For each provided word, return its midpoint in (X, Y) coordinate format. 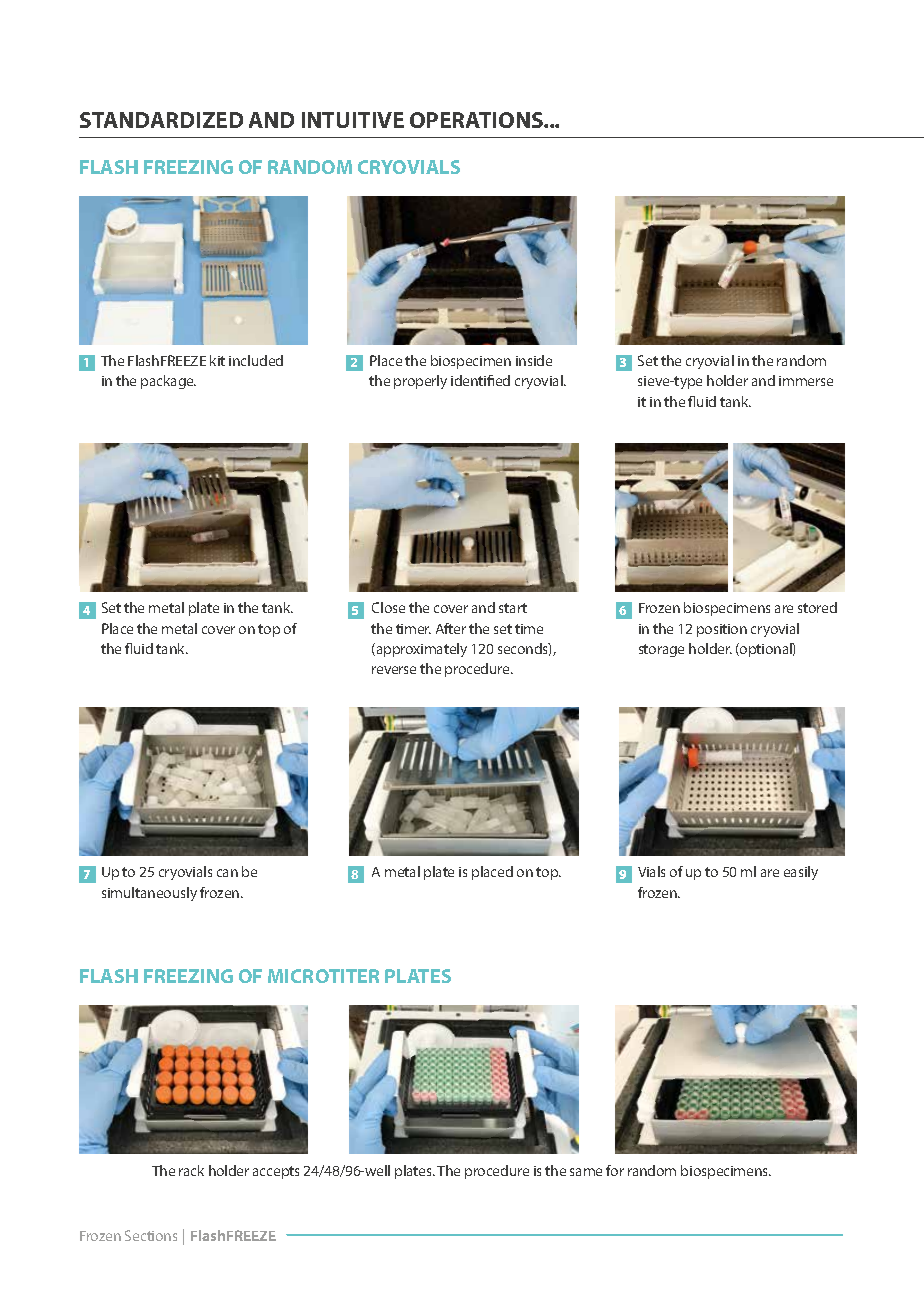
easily (801, 873)
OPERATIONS (477, 120)
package (168, 382)
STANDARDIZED (161, 120)
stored (817, 607)
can (227, 873)
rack (191, 1170)
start (513, 608)
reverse (394, 670)
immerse (806, 381)
